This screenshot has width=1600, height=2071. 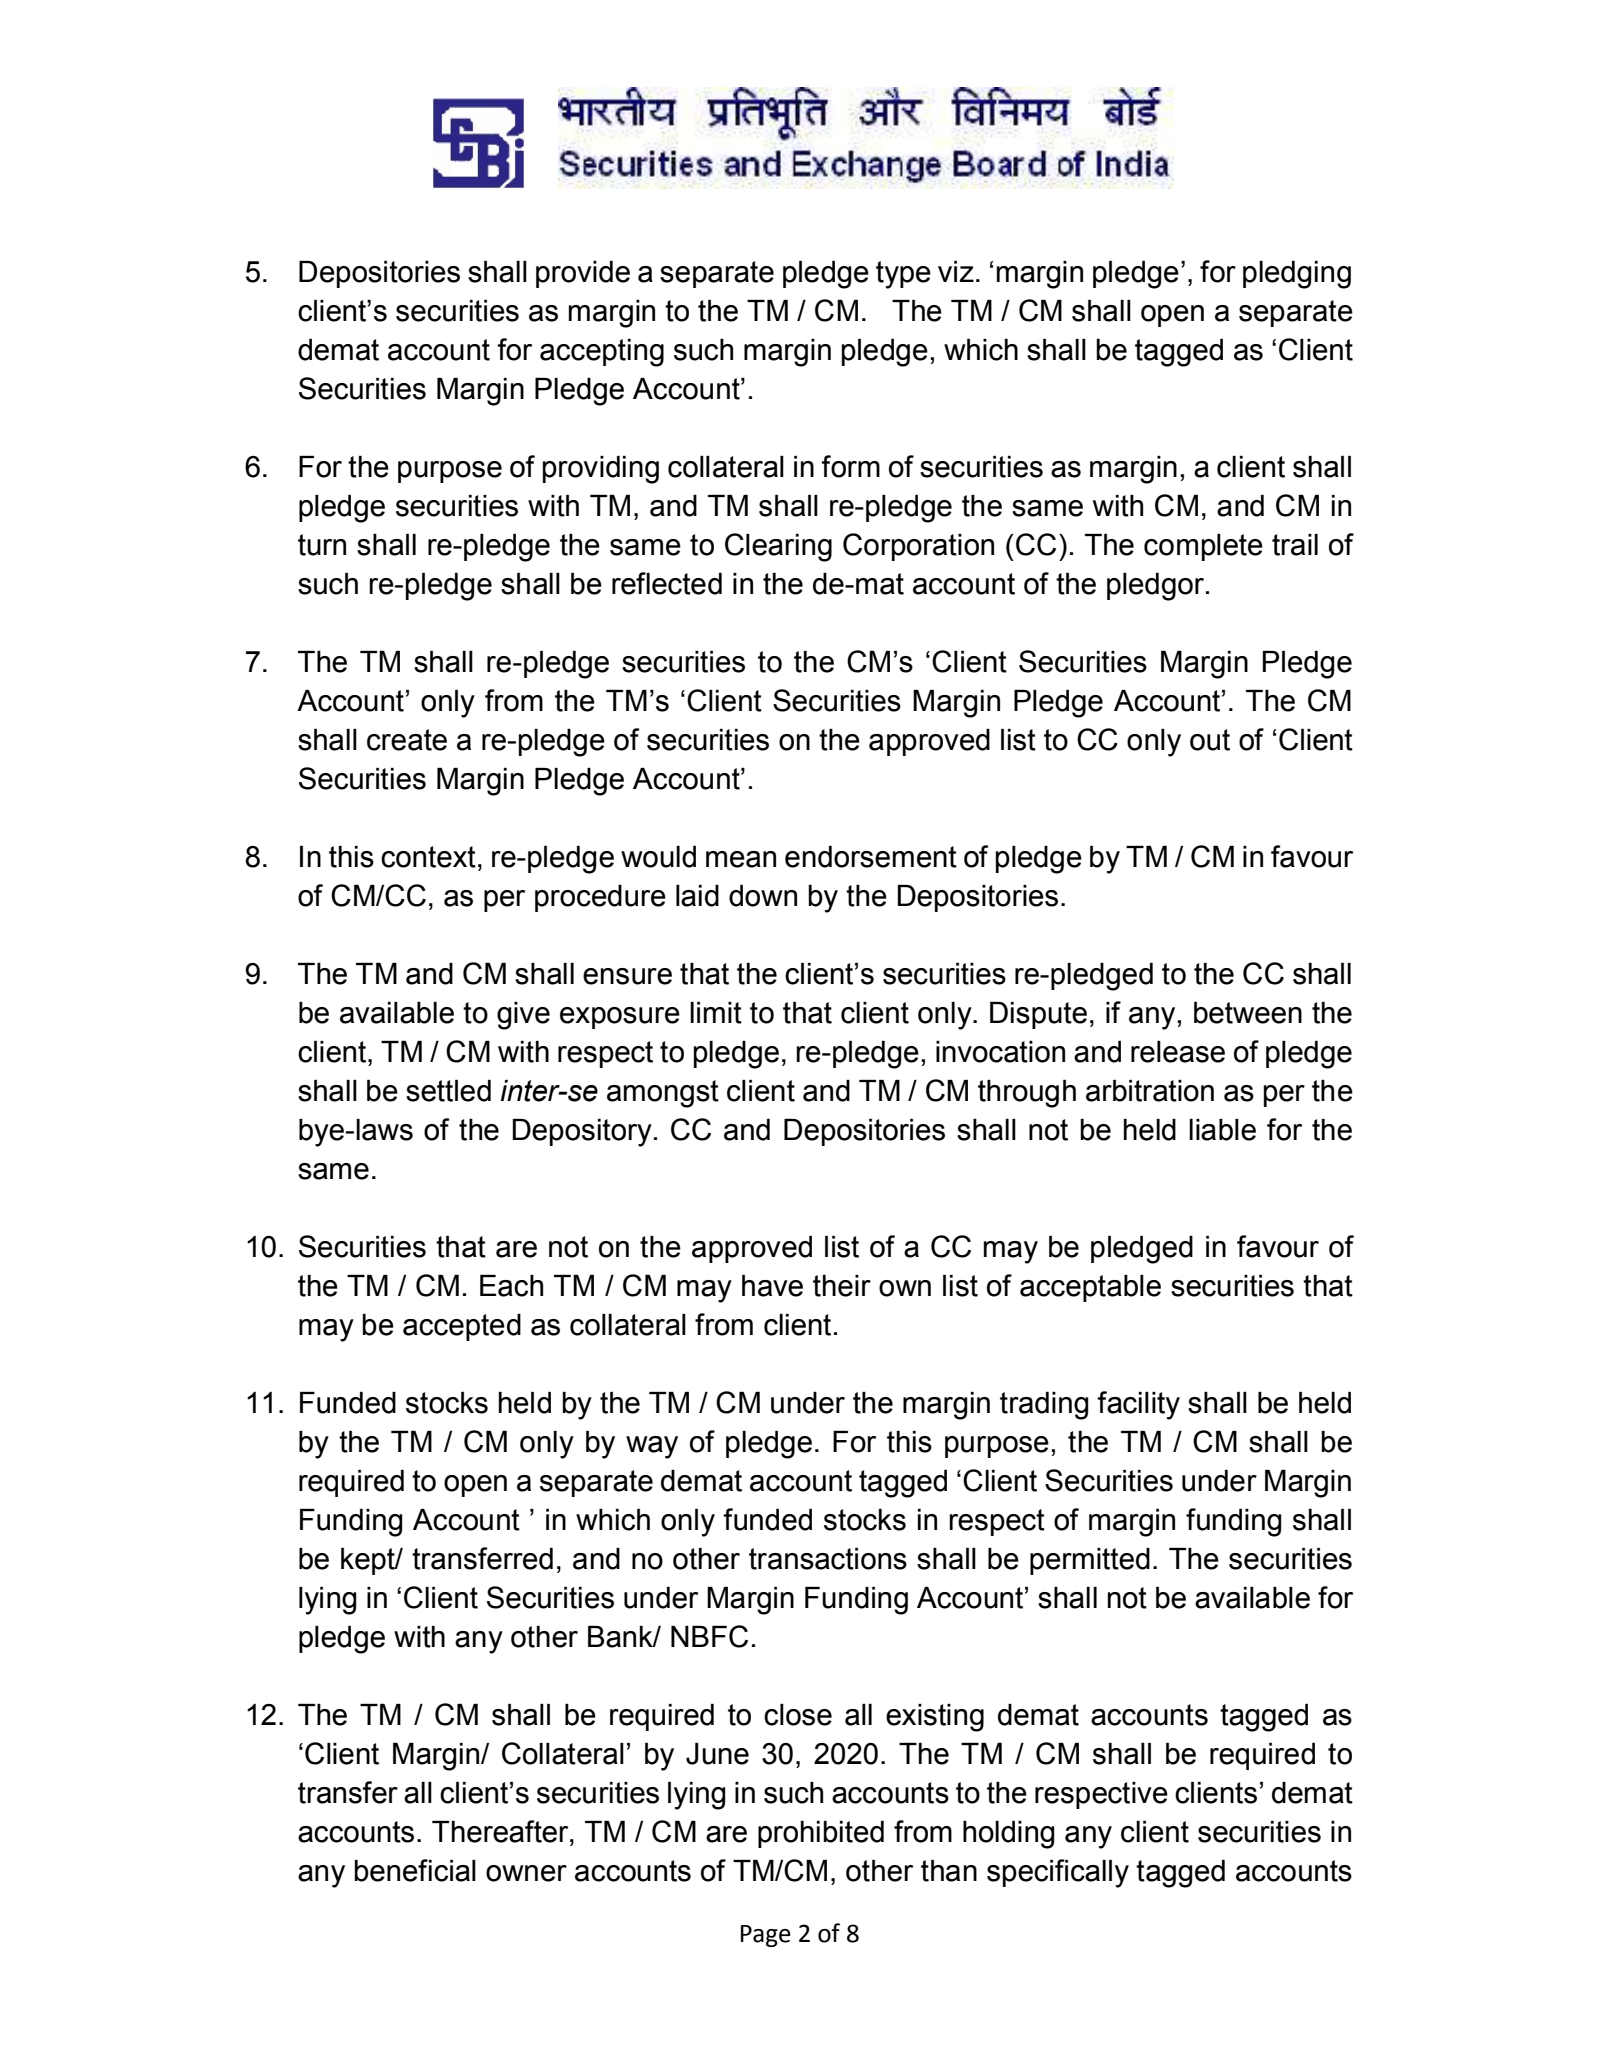 What do you see at coordinates (1150, 1091) in the screenshot?
I see `arbitration` at bounding box center [1150, 1091].
